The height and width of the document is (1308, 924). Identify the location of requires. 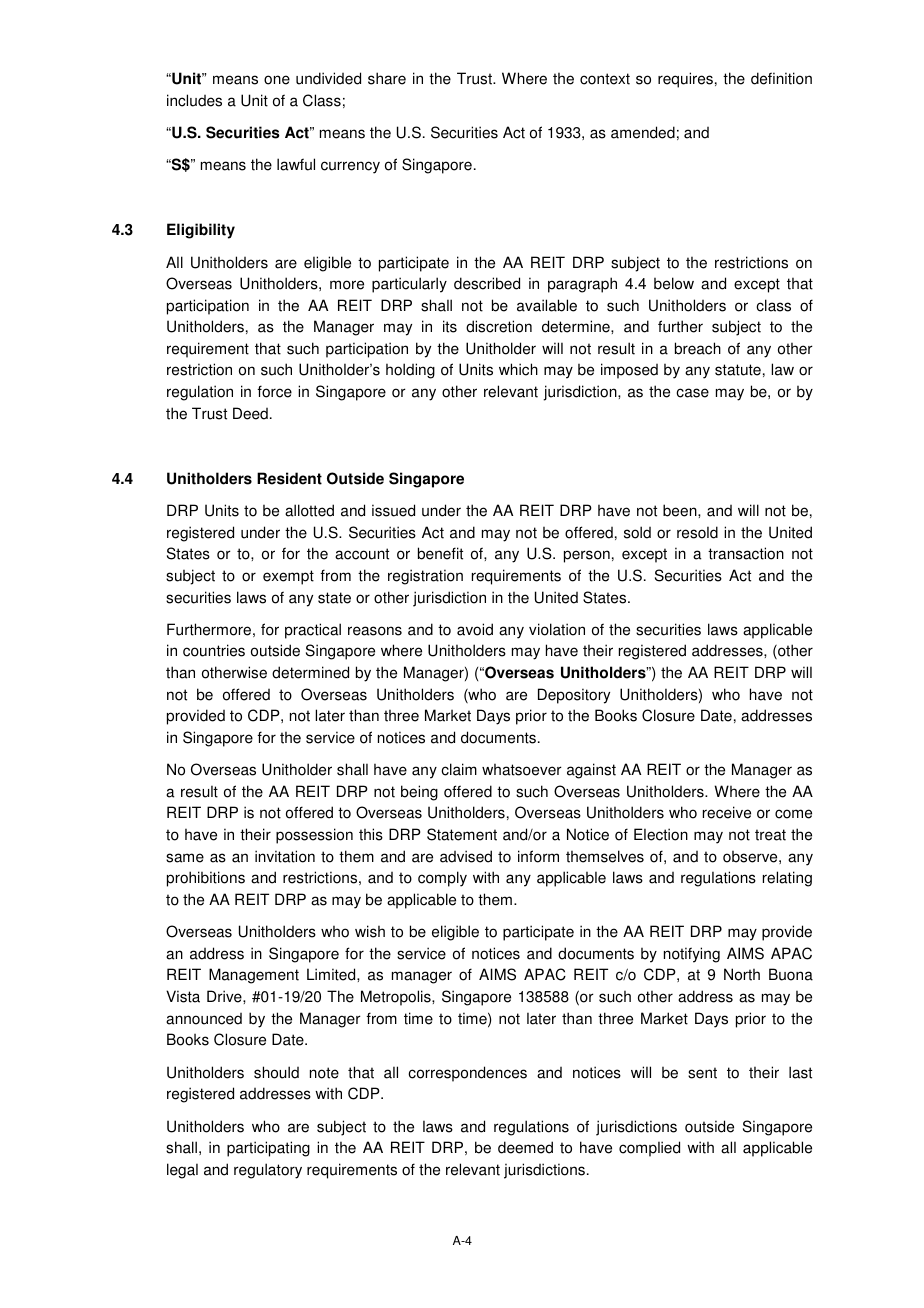
(685, 80).
